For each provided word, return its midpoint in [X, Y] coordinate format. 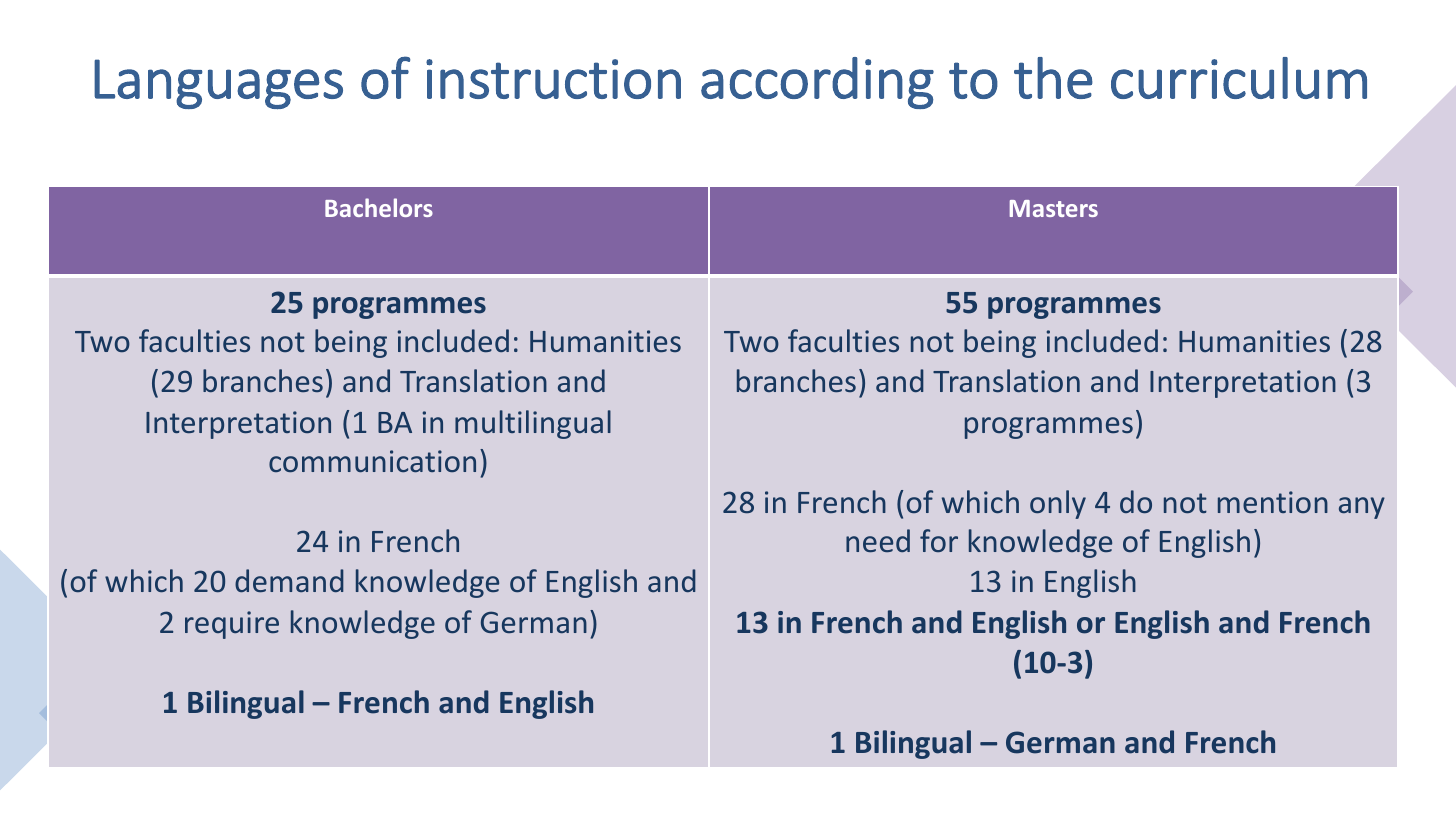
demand [289, 580]
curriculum [1239, 78]
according [817, 83]
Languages [218, 84]
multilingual [533, 424]
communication [372, 461]
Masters [1054, 208]
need [878, 540]
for [939, 540]
